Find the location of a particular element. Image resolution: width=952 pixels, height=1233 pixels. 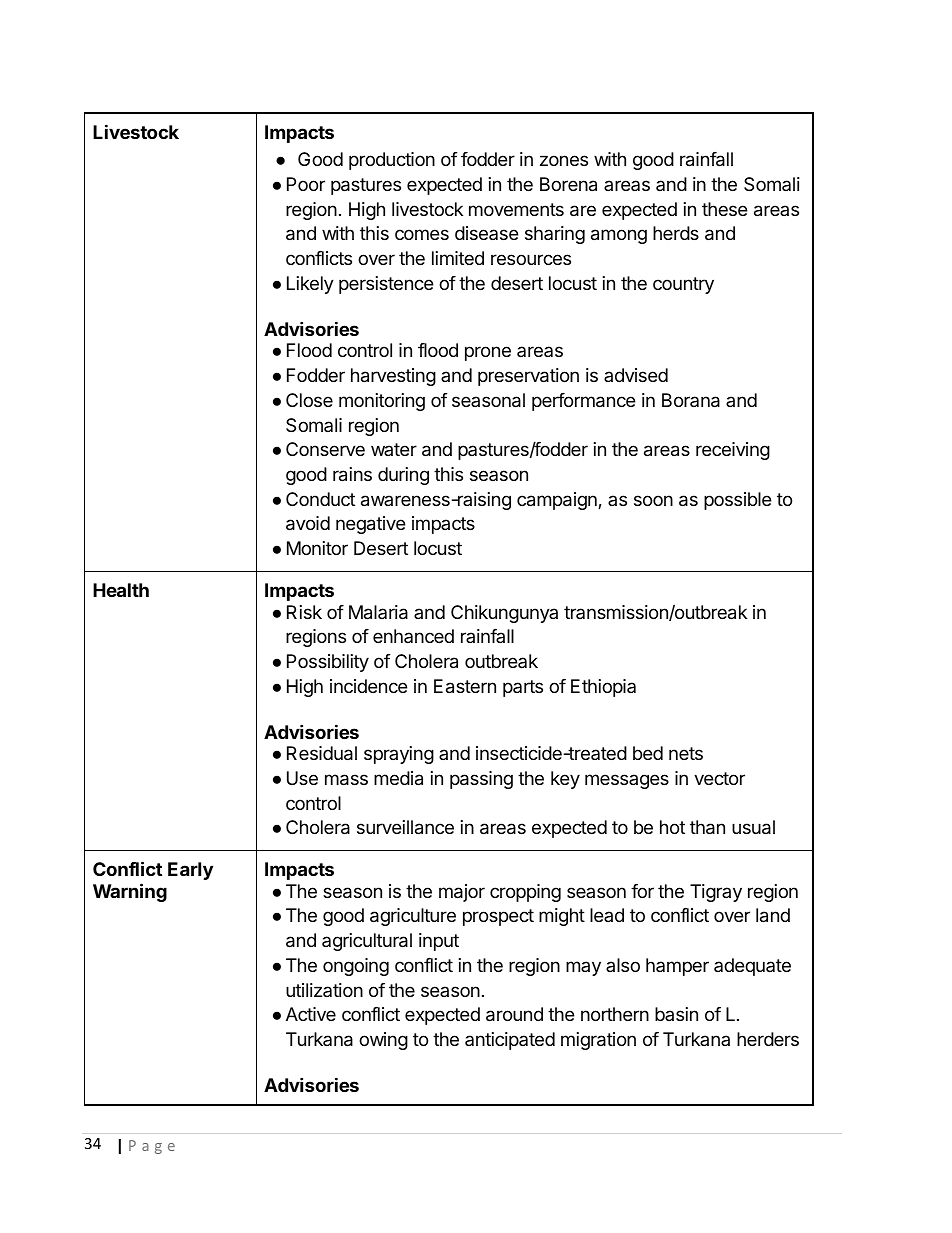

Health is located at coordinates (121, 590).
